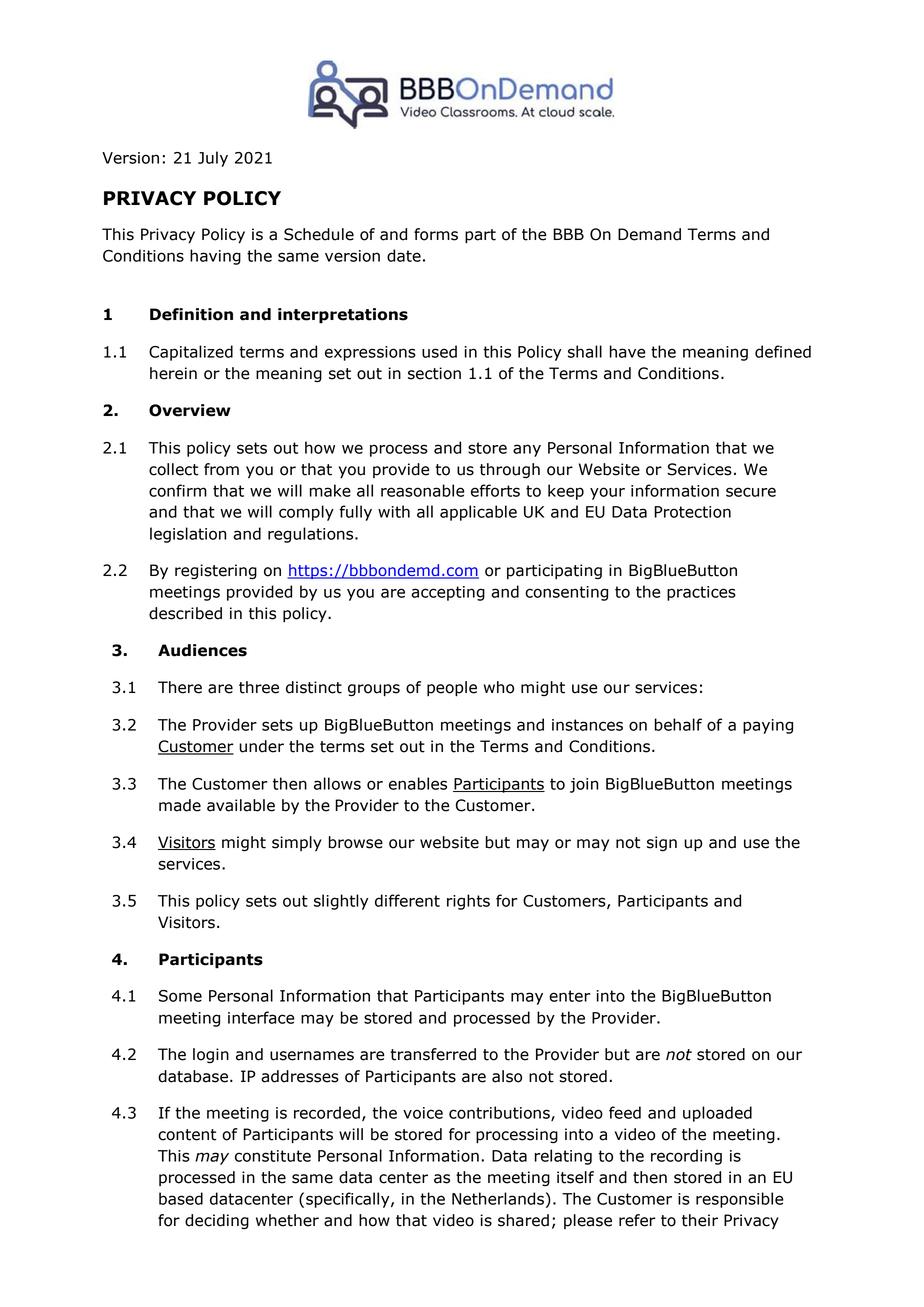 Image resolution: width=924 pixels, height=1307 pixels. I want to click on Protection, so click(692, 512).
